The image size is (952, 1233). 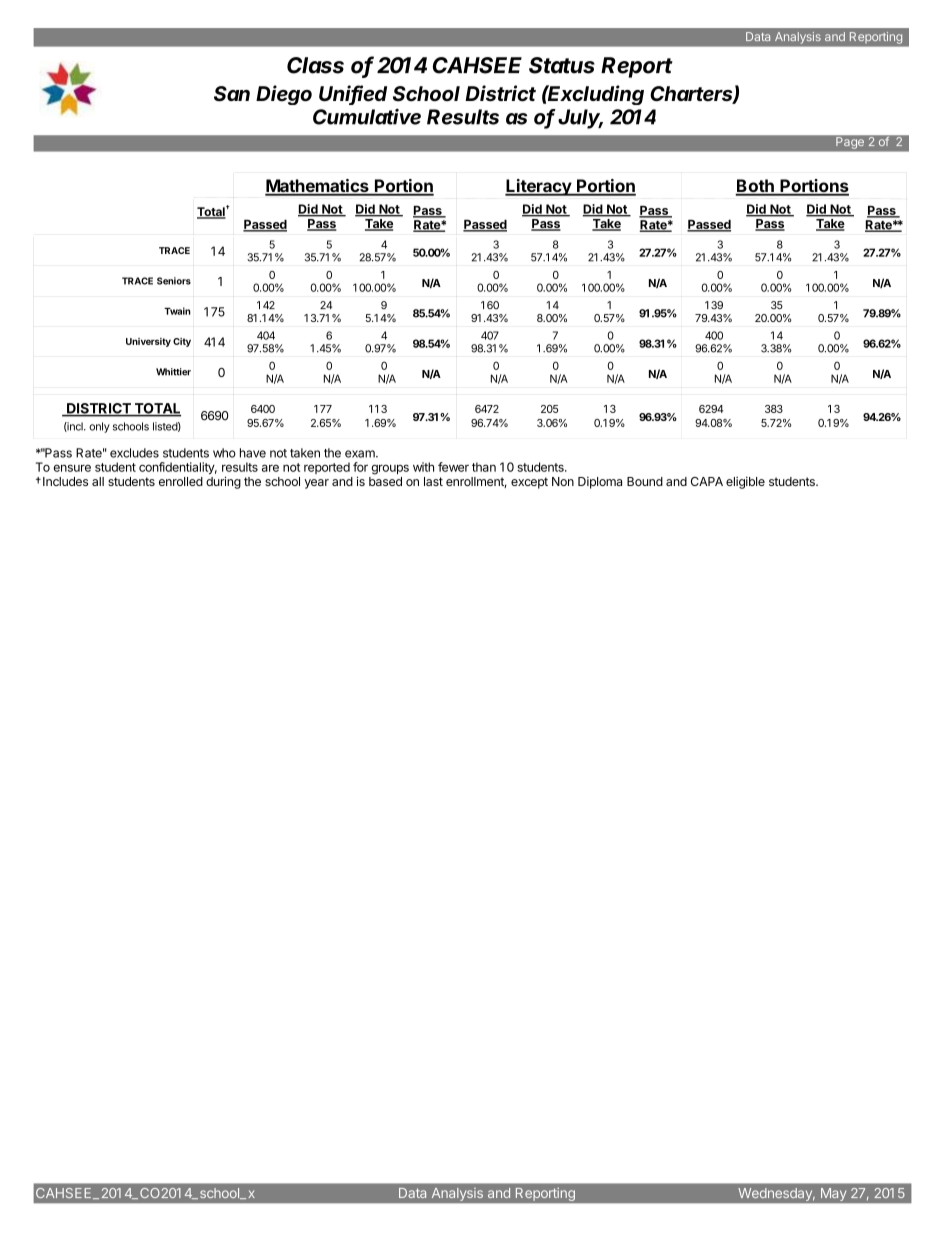 I want to click on Class, so click(x=315, y=65).
